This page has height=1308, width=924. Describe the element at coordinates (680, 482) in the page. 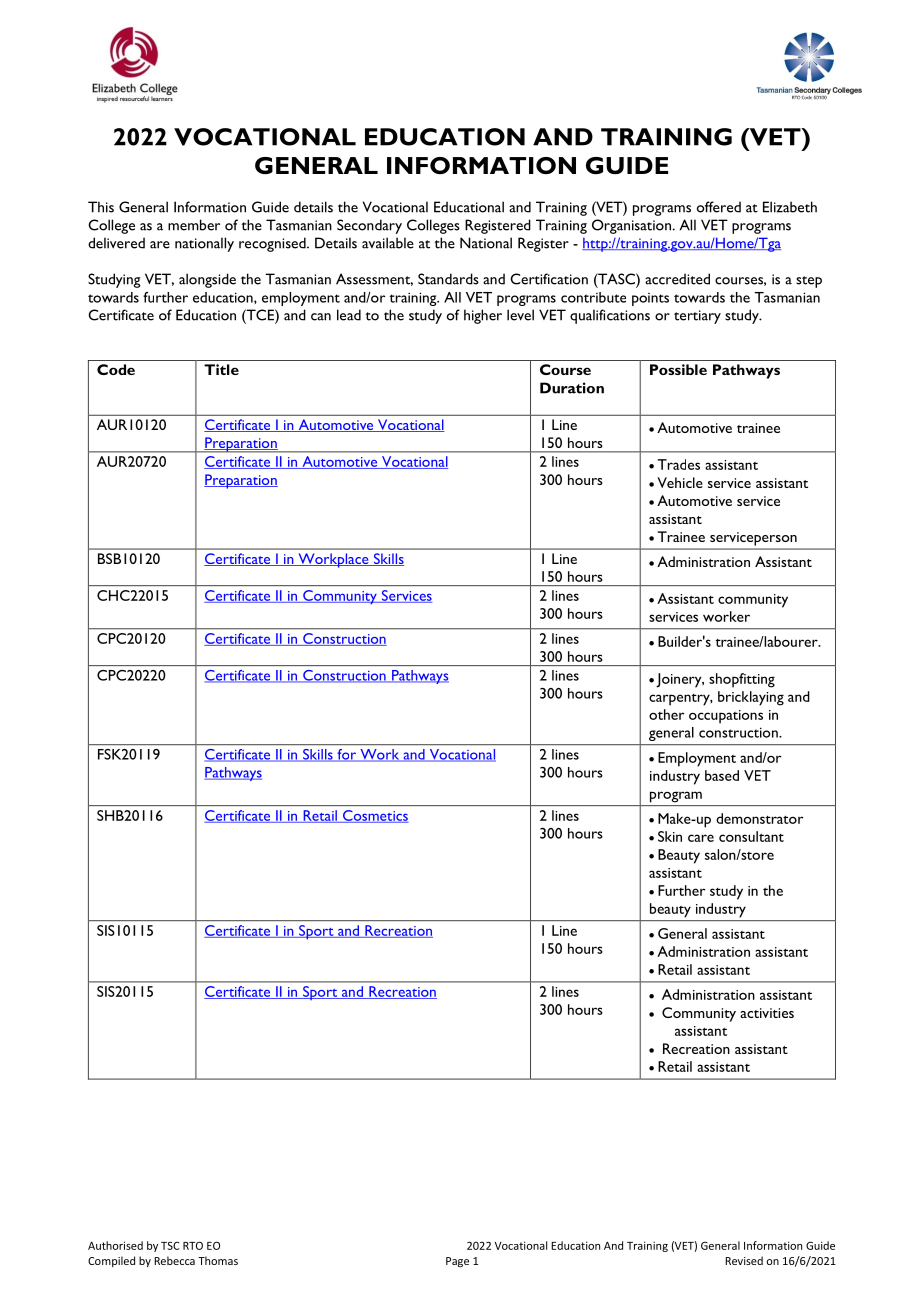

I see `Vehicle` at that location.
